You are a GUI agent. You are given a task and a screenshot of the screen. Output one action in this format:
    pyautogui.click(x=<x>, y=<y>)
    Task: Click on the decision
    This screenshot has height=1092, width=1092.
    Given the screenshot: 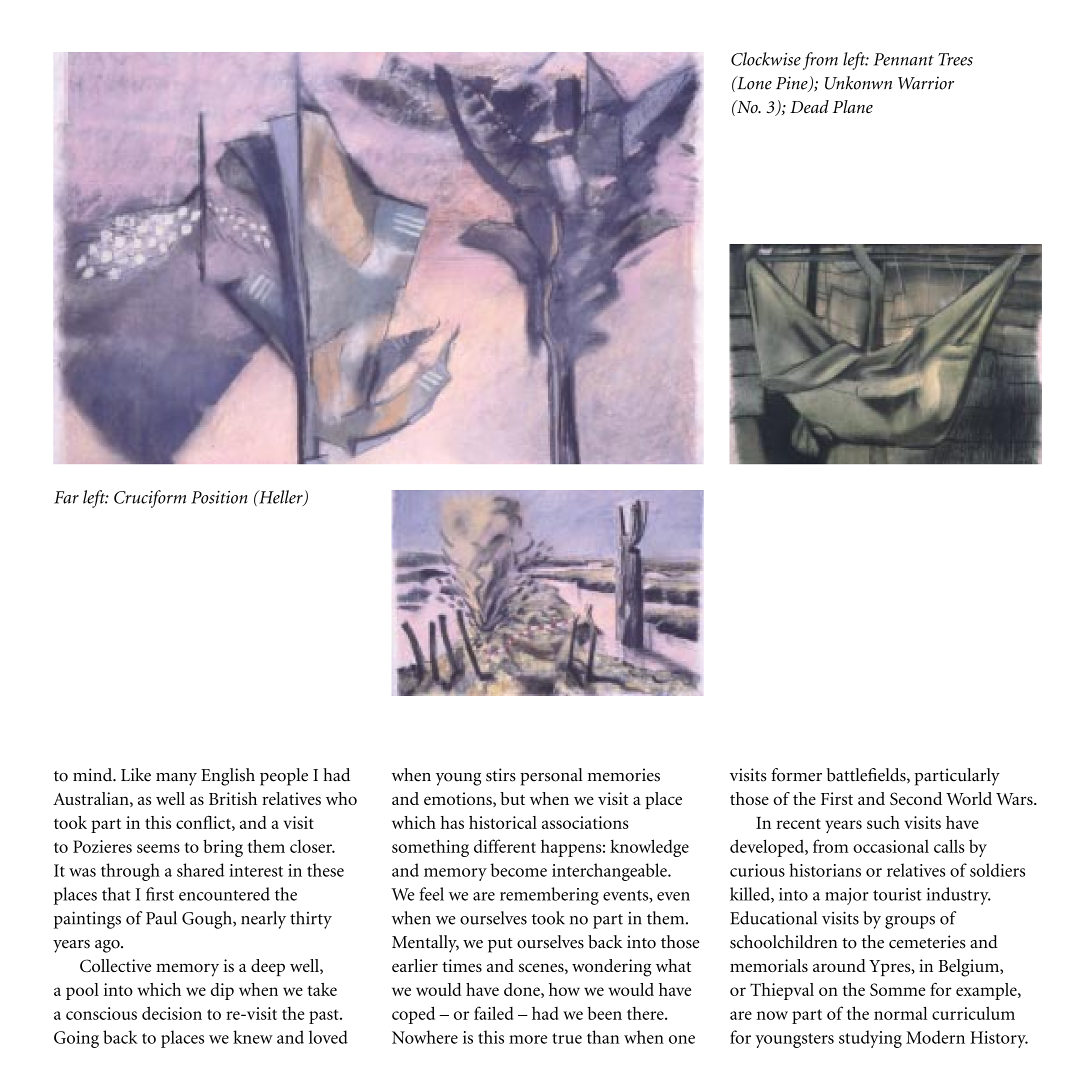 What is the action you would take?
    pyautogui.click(x=172, y=1013)
